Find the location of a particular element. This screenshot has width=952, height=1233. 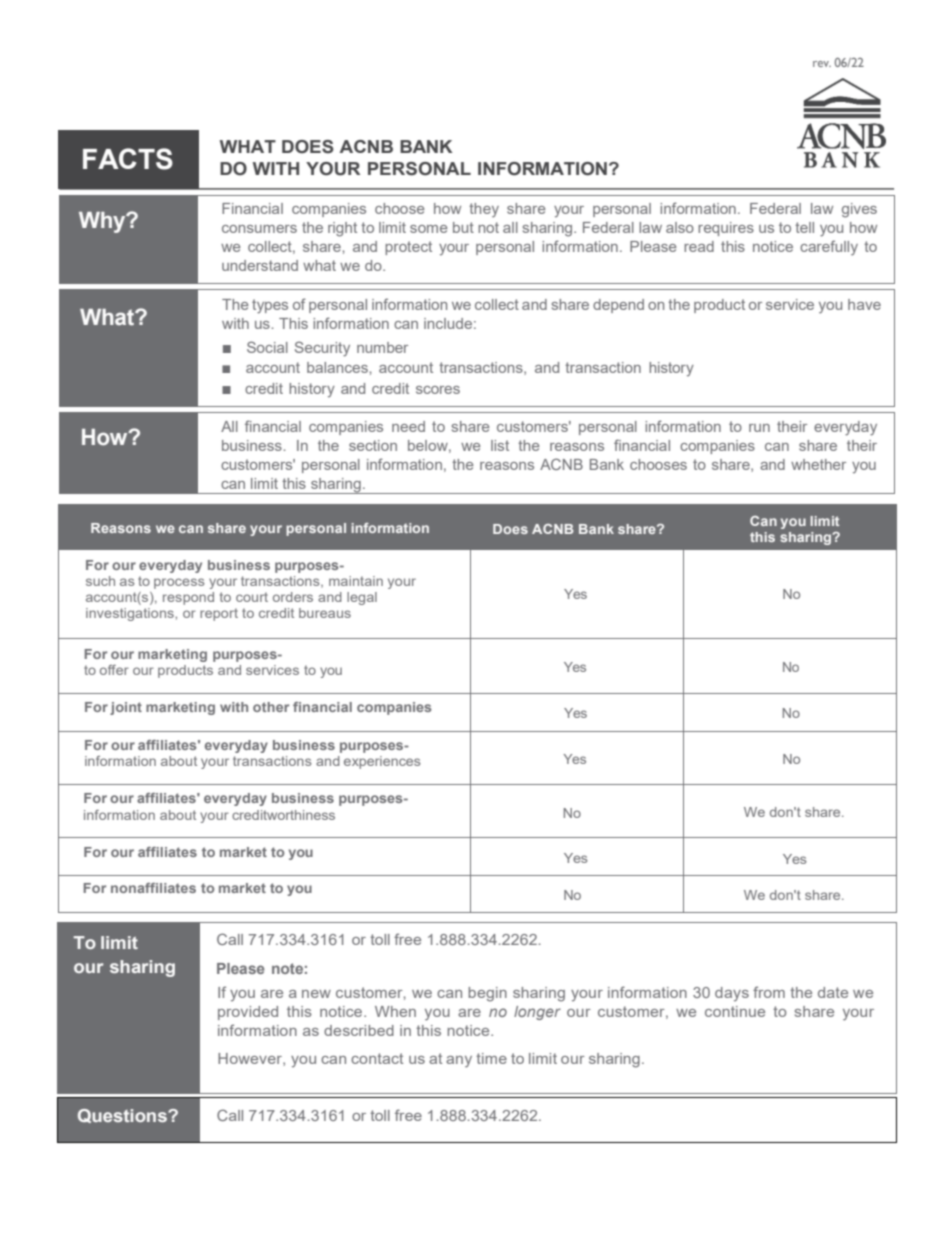

rev is located at coordinates (822, 64).
